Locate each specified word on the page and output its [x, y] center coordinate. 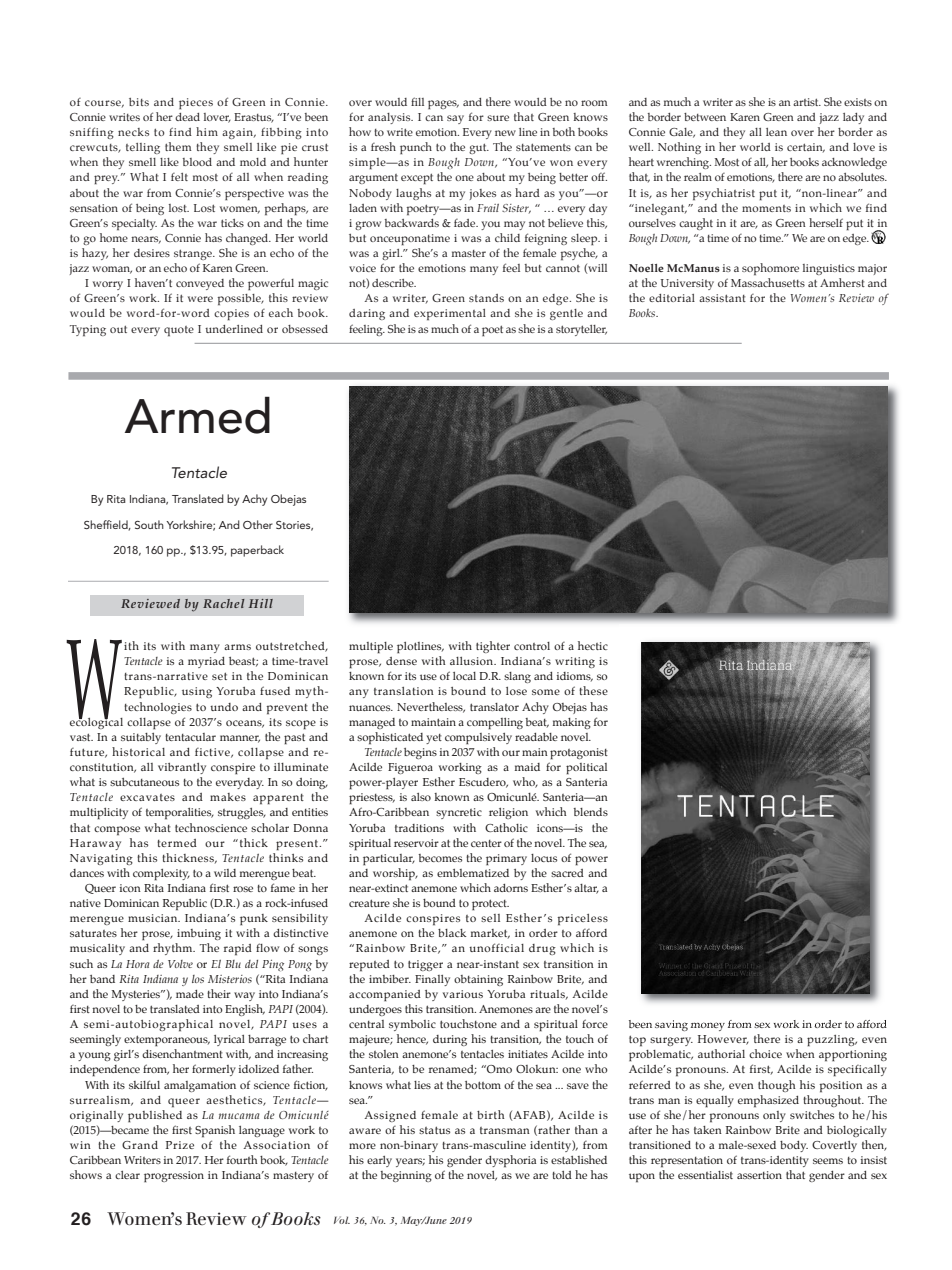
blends [591, 812]
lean [776, 132]
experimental [450, 315]
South [149, 524]
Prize [180, 1145]
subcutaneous [144, 782]
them [178, 146]
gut [479, 148]
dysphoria [510, 1161]
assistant [722, 298]
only [774, 1116]
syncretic [459, 813]
